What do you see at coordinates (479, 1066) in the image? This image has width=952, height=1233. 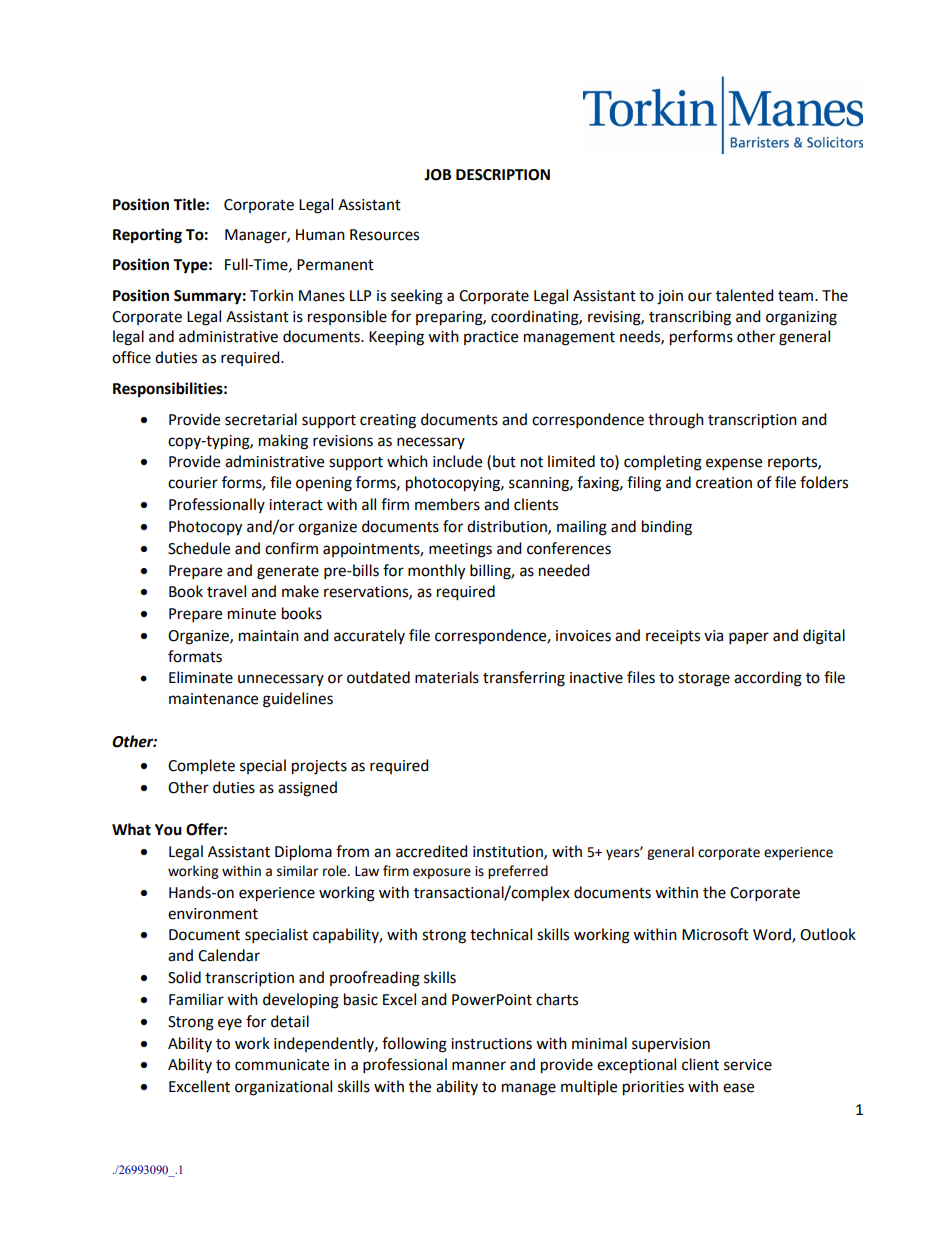 I see `manner` at bounding box center [479, 1066].
